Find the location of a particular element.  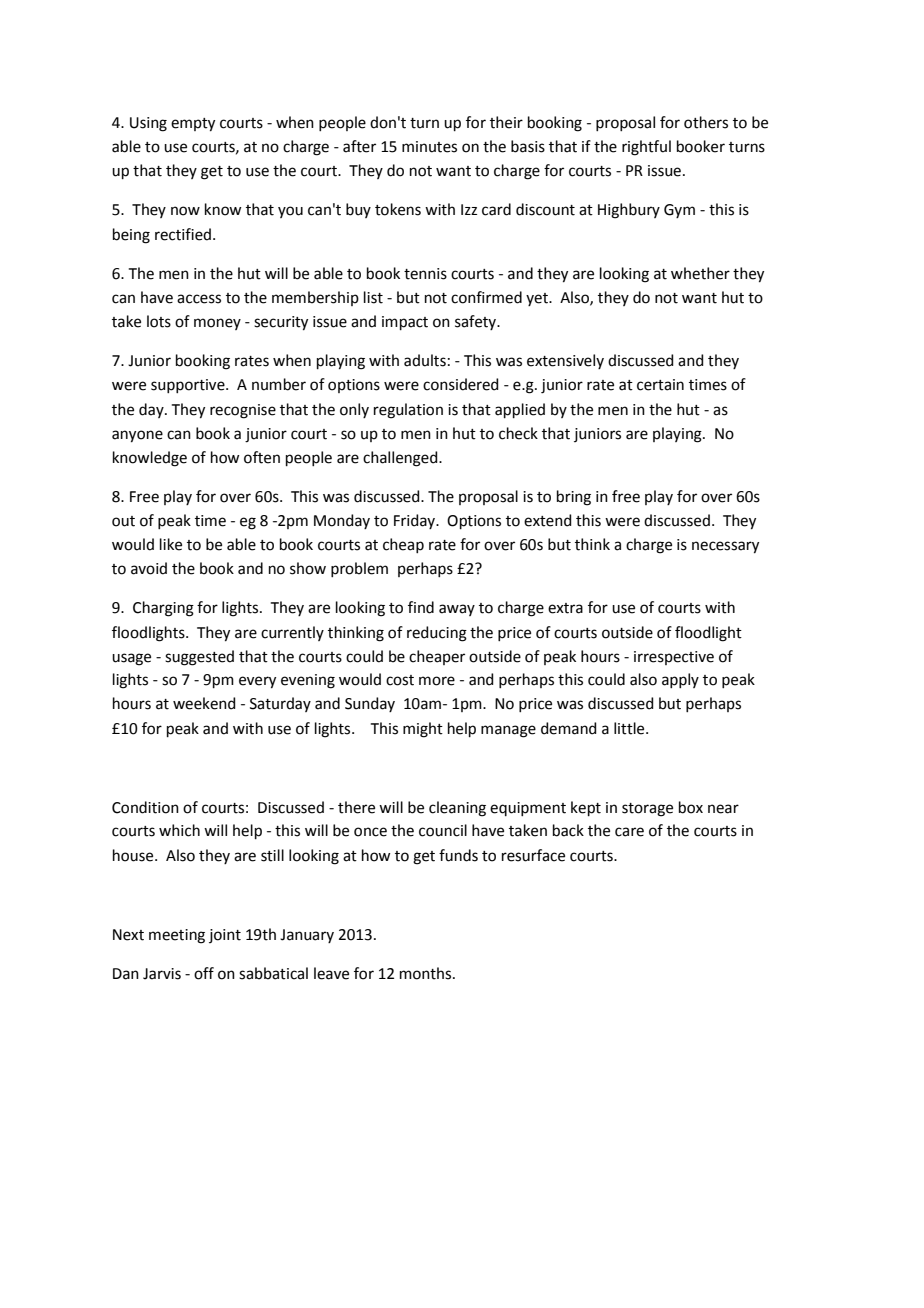

minutes is located at coordinates (429, 147).
